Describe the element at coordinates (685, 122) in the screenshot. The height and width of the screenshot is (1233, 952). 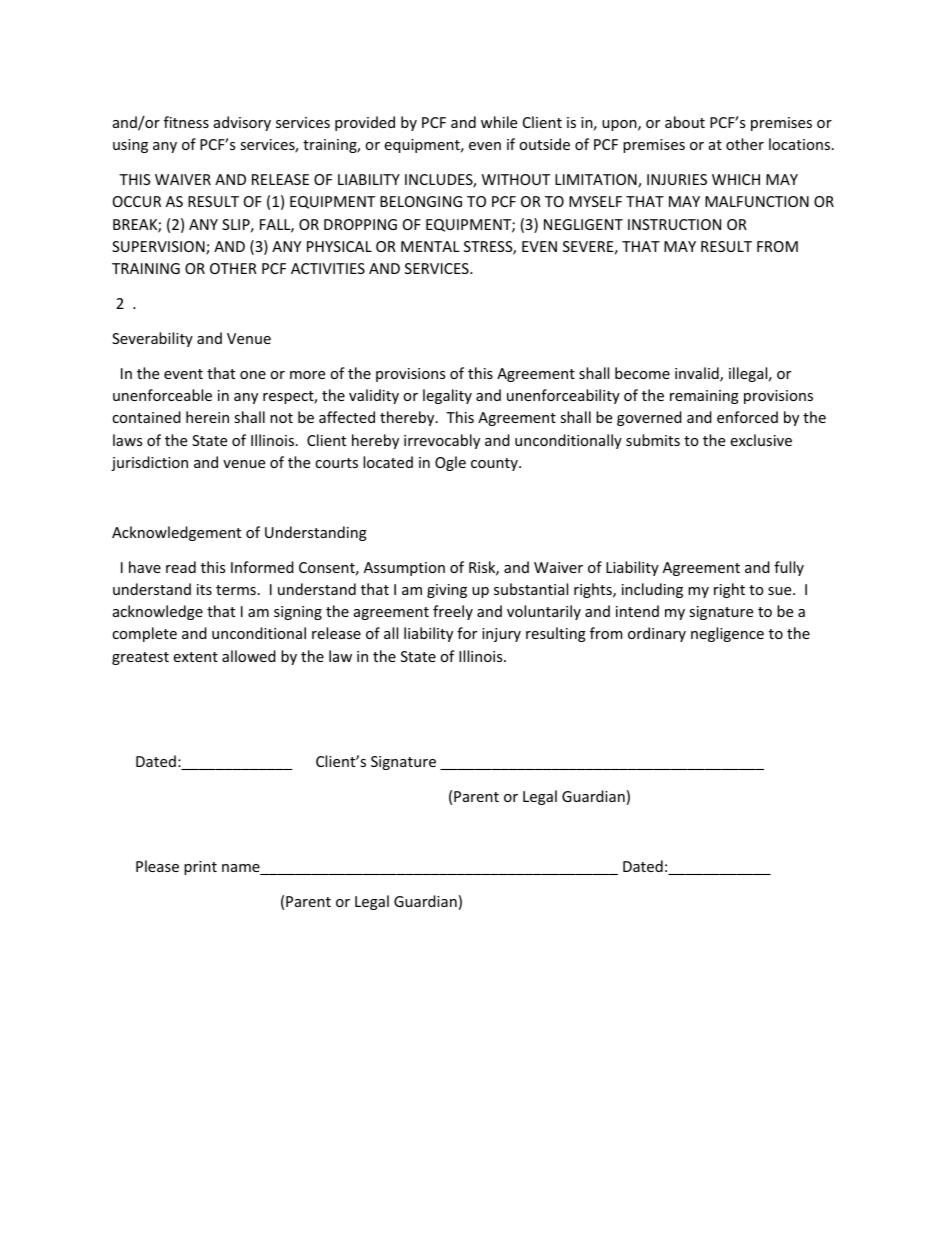
I see `about` at that location.
